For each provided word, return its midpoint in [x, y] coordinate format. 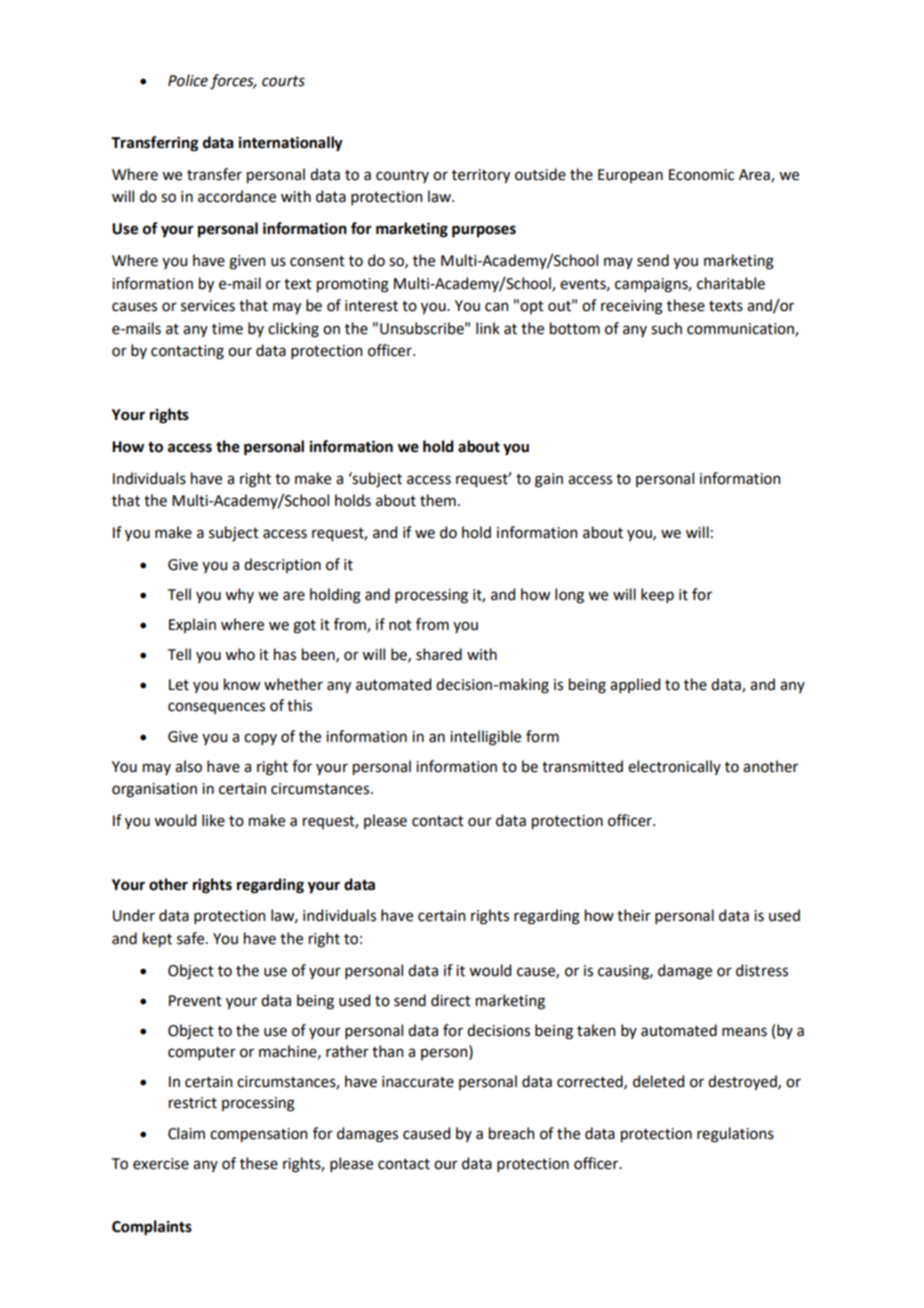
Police [188, 80]
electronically [674, 767]
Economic [701, 175]
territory [481, 176]
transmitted [582, 766]
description [282, 565]
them [438, 500]
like [213, 820]
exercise [161, 1164]
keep [657, 595]
